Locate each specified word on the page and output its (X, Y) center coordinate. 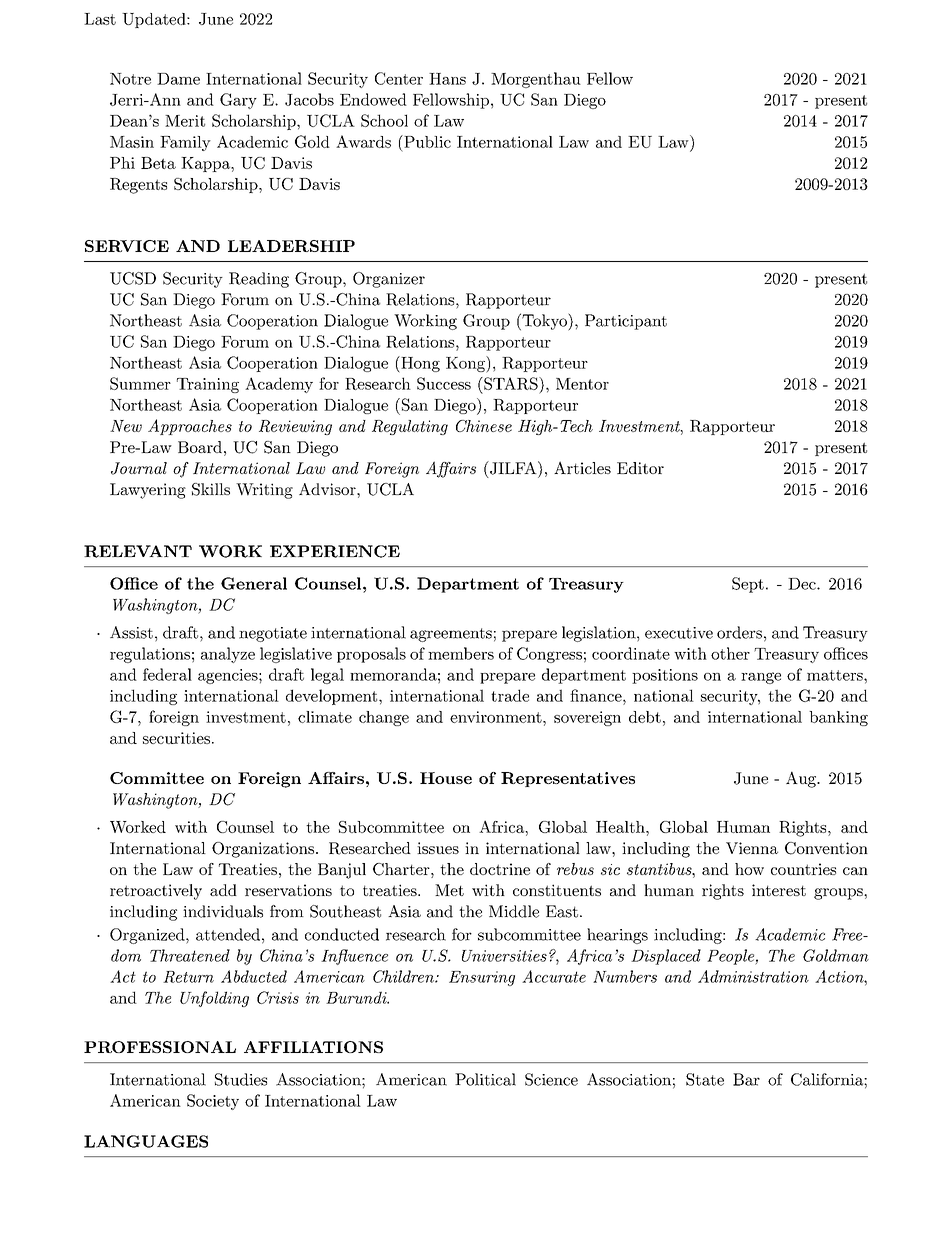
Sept (748, 585)
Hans (447, 79)
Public (426, 141)
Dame (178, 79)
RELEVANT (138, 551)
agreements (451, 635)
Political (485, 1079)
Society (213, 1102)
